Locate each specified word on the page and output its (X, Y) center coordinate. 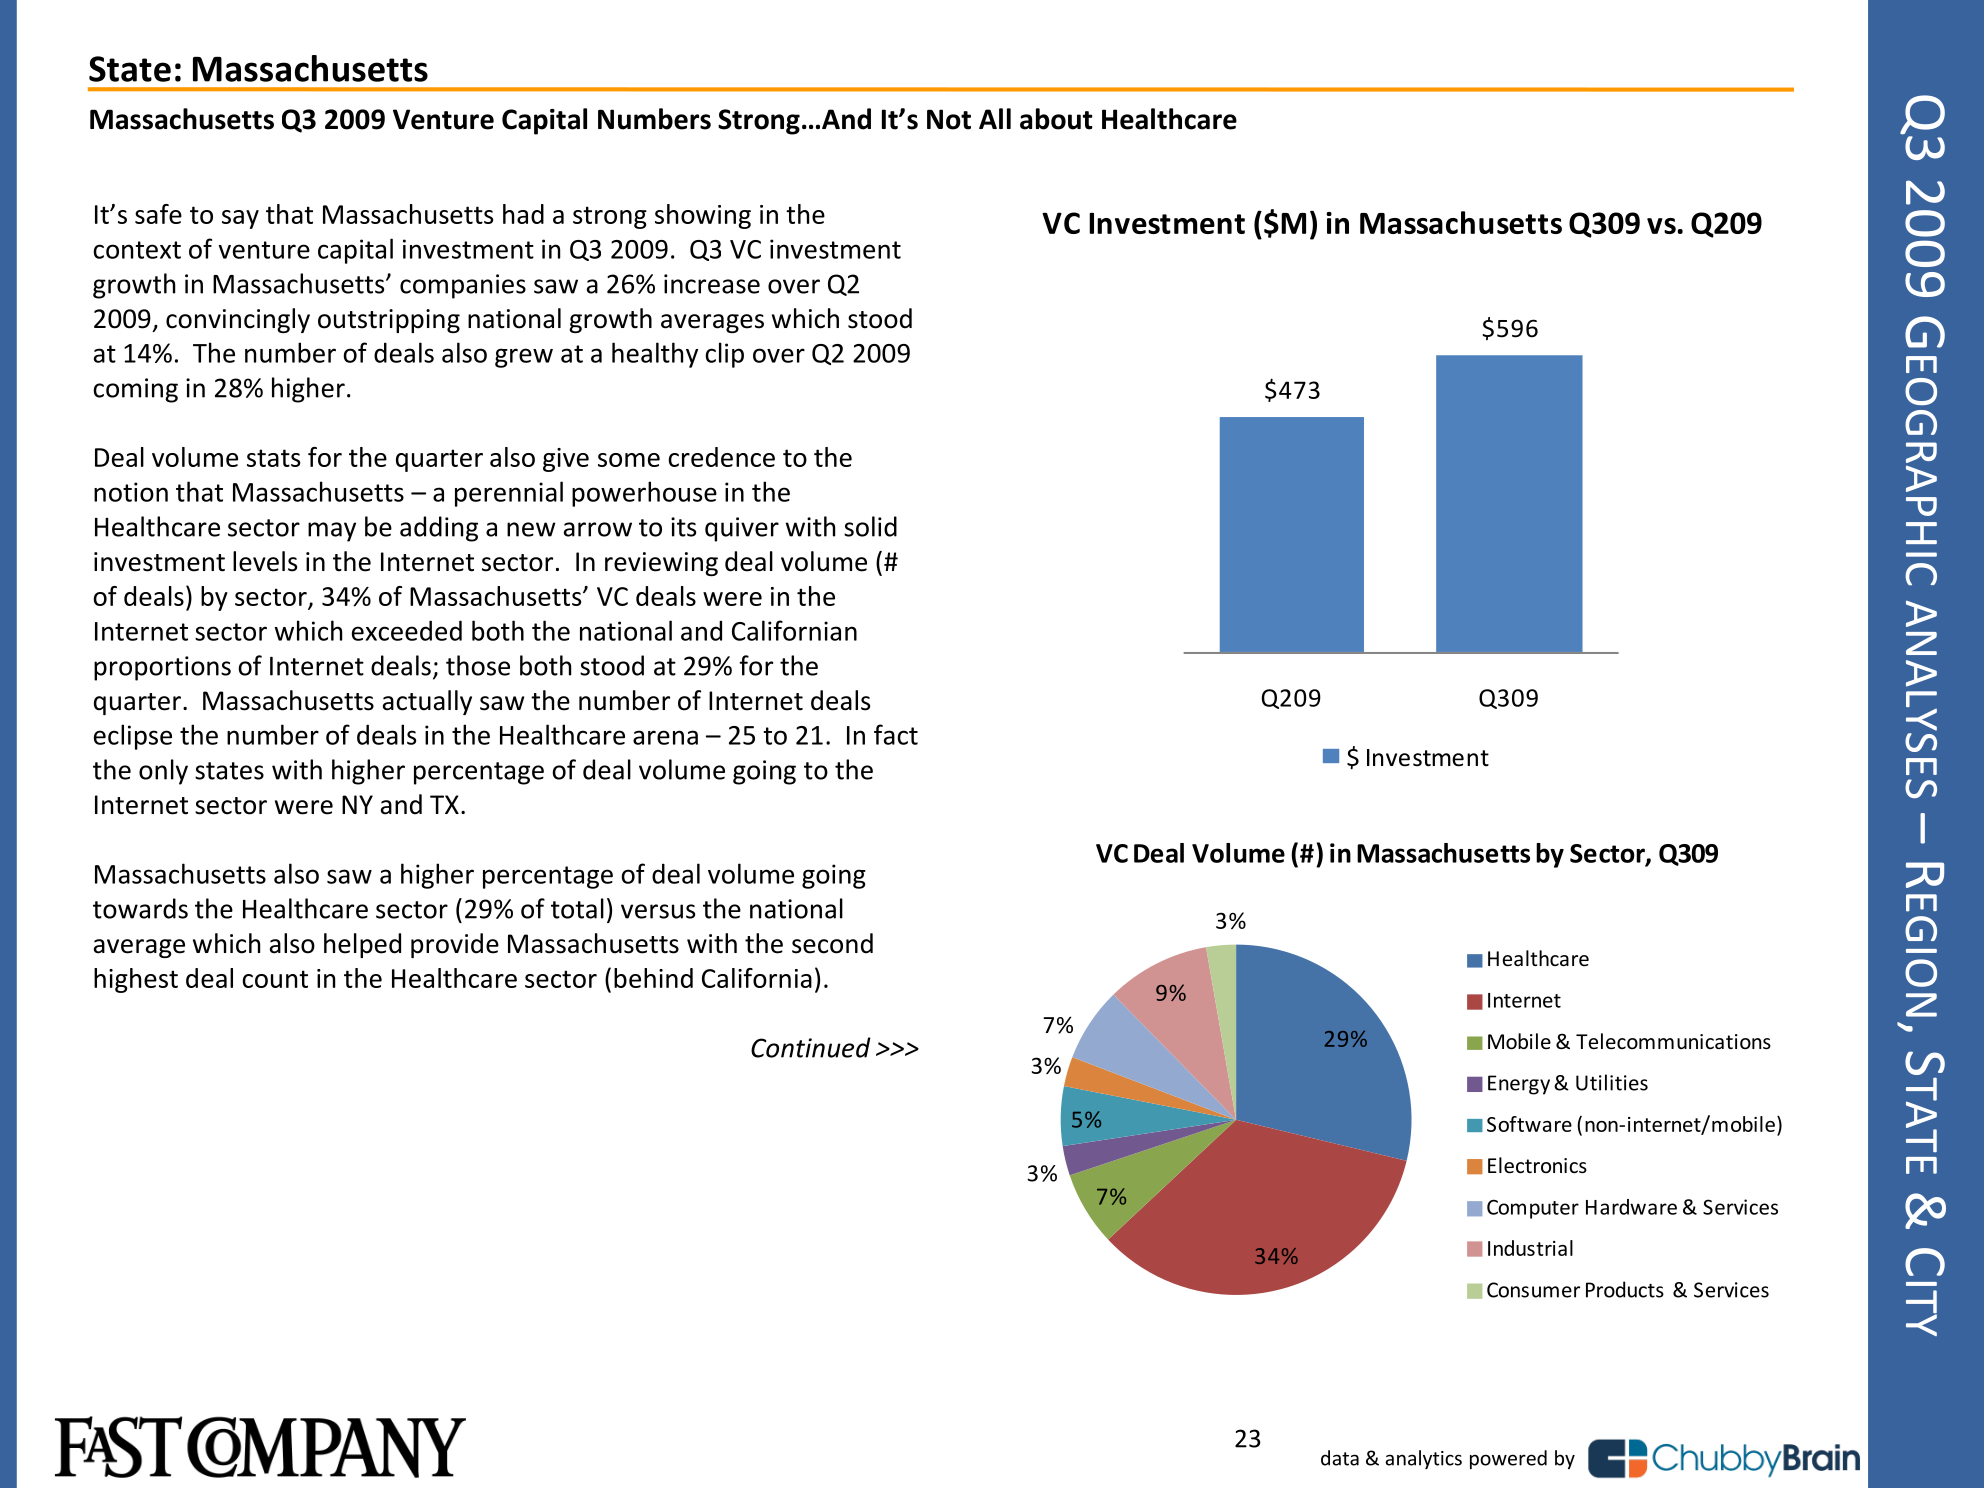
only (163, 772)
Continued (811, 1047)
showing (703, 216)
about (1056, 119)
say (240, 219)
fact (896, 734)
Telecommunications (1673, 1041)
